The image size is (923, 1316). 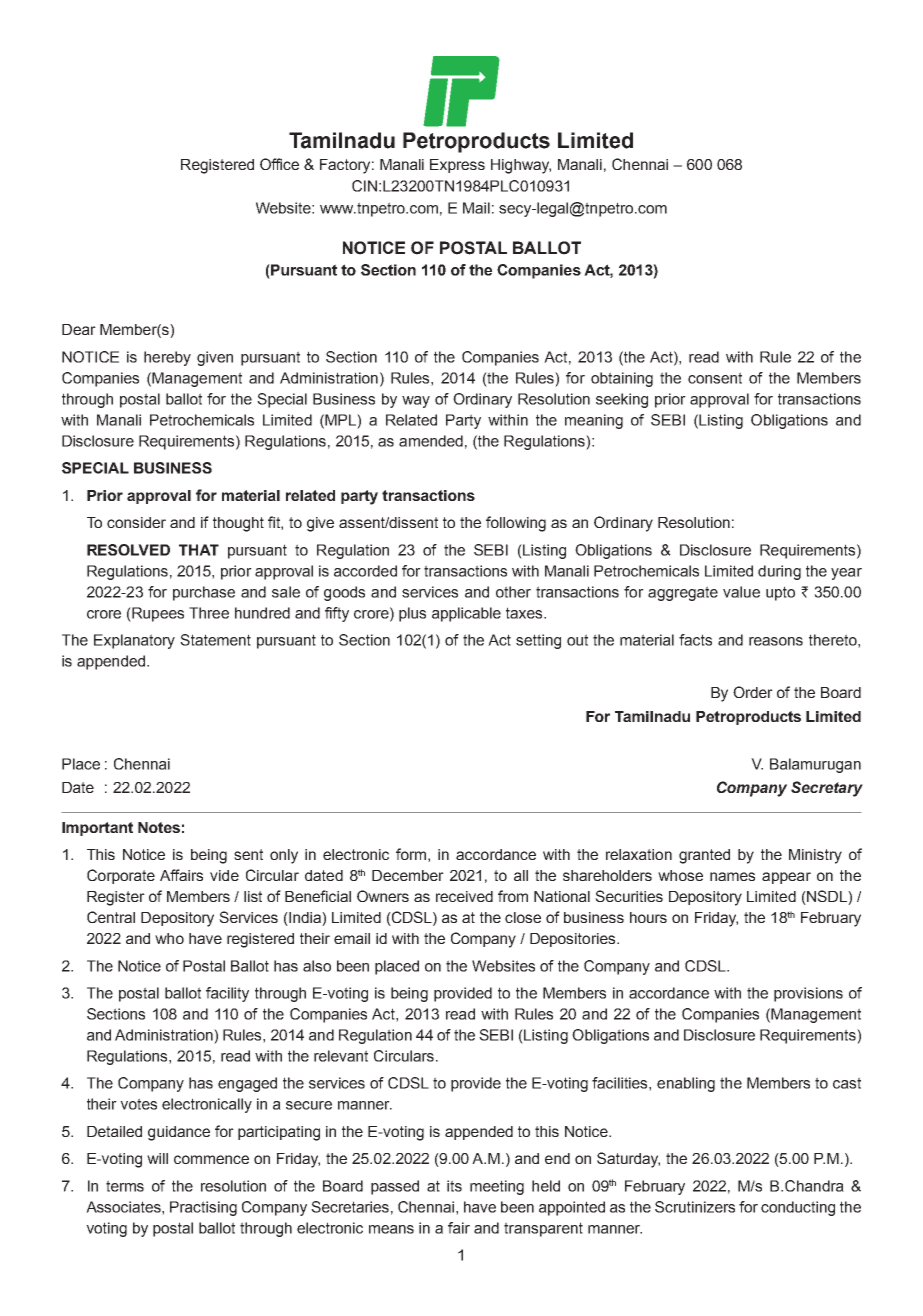 What do you see at coordinates (203, 1208) in the screenshot?
I see `Practising` at bounding box center [203, 1208].
